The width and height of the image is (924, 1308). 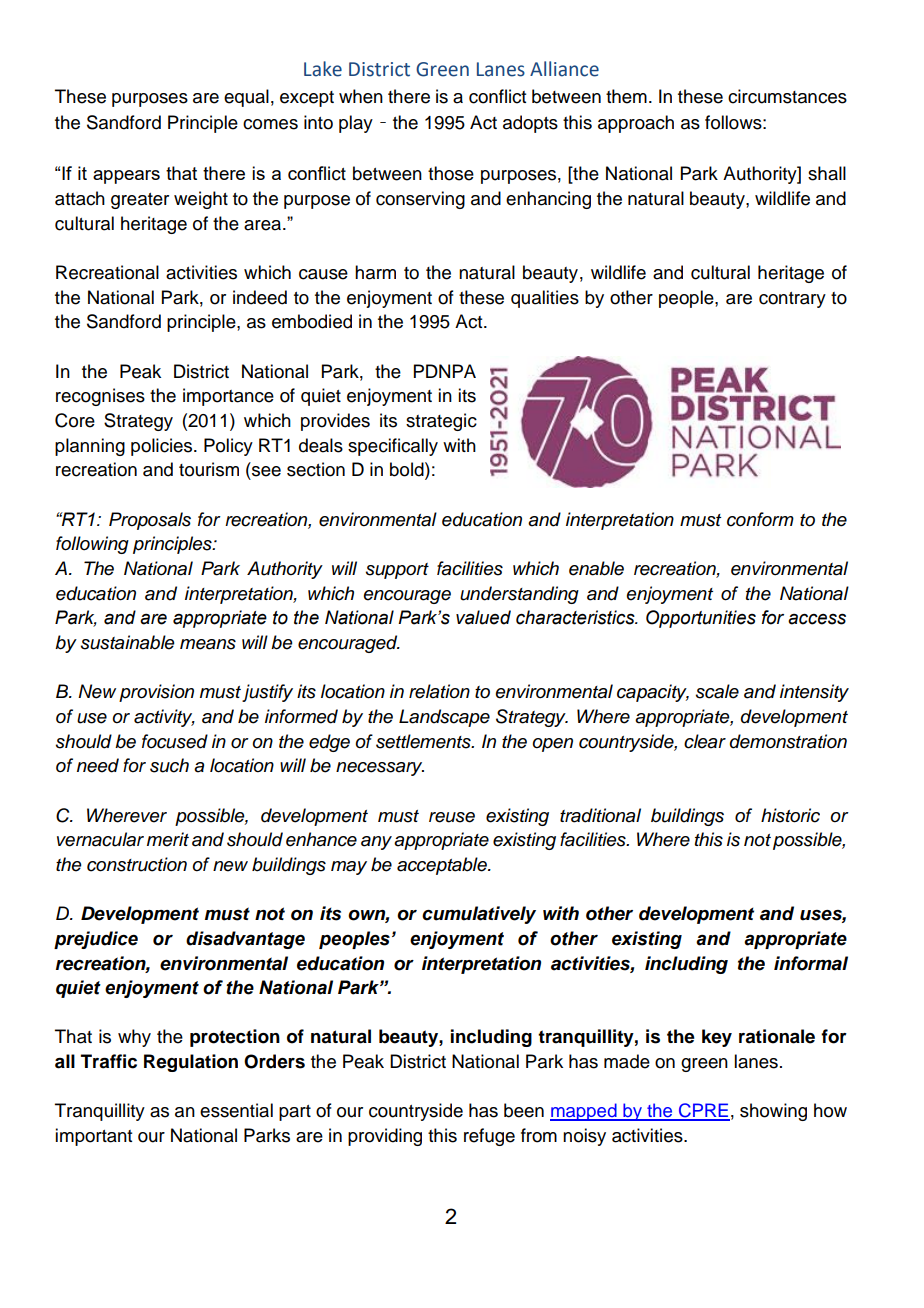 I want to click on adopts, so click(x=530, y=124).
